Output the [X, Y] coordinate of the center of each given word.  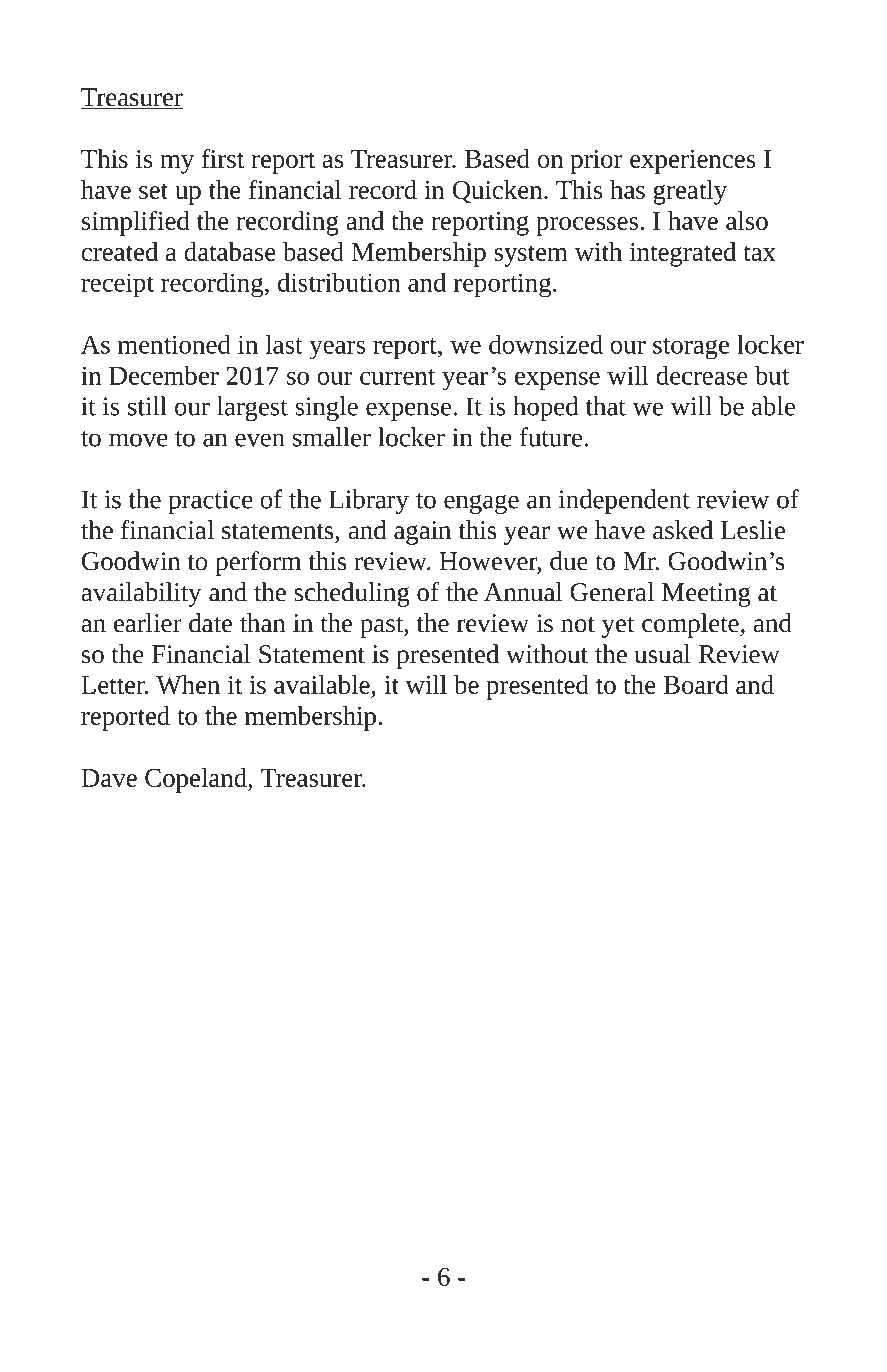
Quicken [499, 191]
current [397, 377]
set [153, 191]
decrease [702, 375]
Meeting [706, 595]
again [422, 533]
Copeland [197, 780]
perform [258, 563]
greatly [690, 192]
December [164, 375]
